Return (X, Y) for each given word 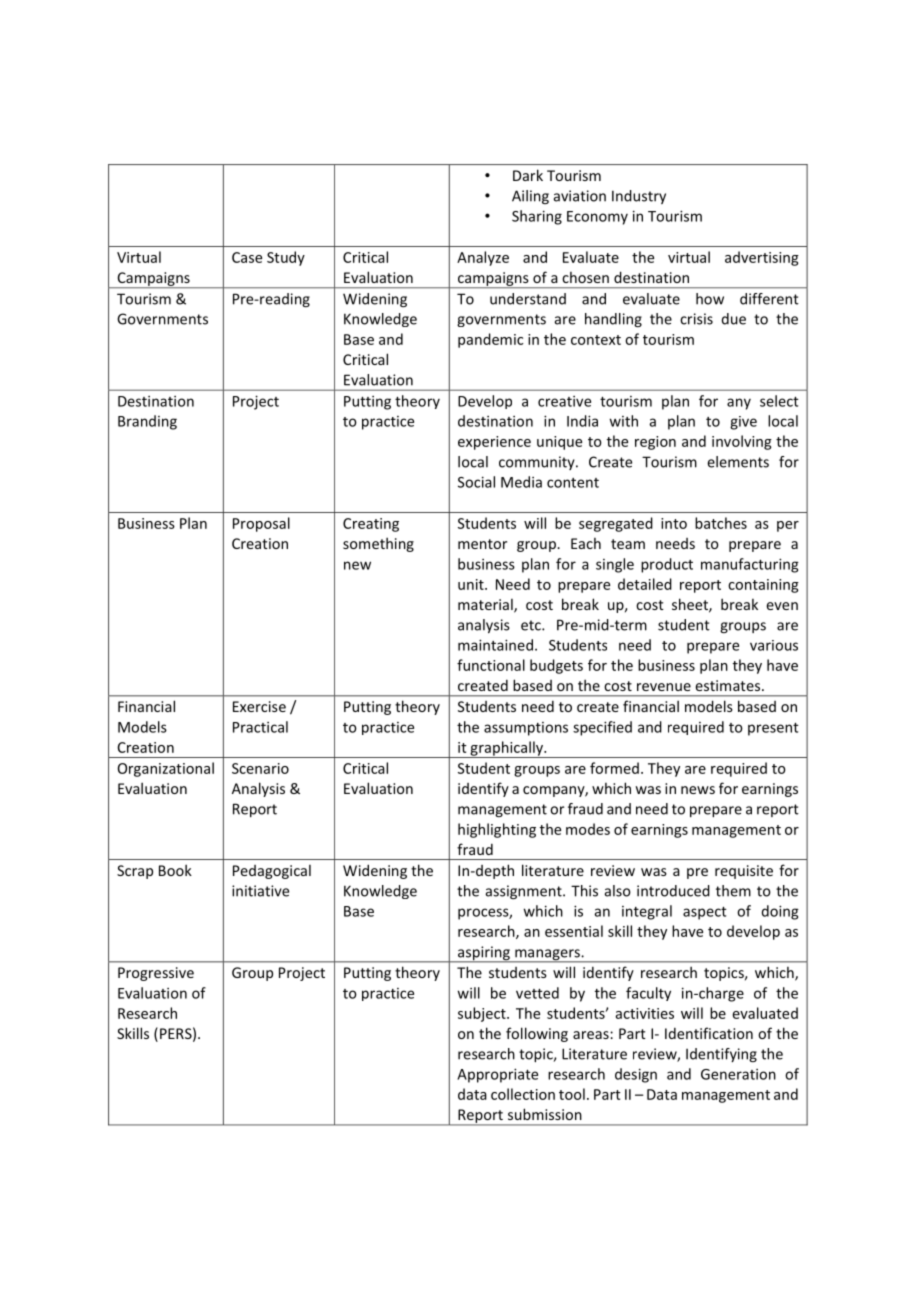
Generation (738, 1074)
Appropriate (497, 1075)
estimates (727, 685)
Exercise (259, 706)
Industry (639, 197)
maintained (495, 645)
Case (247, 257)
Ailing (530, 197)
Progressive (156, 974)
